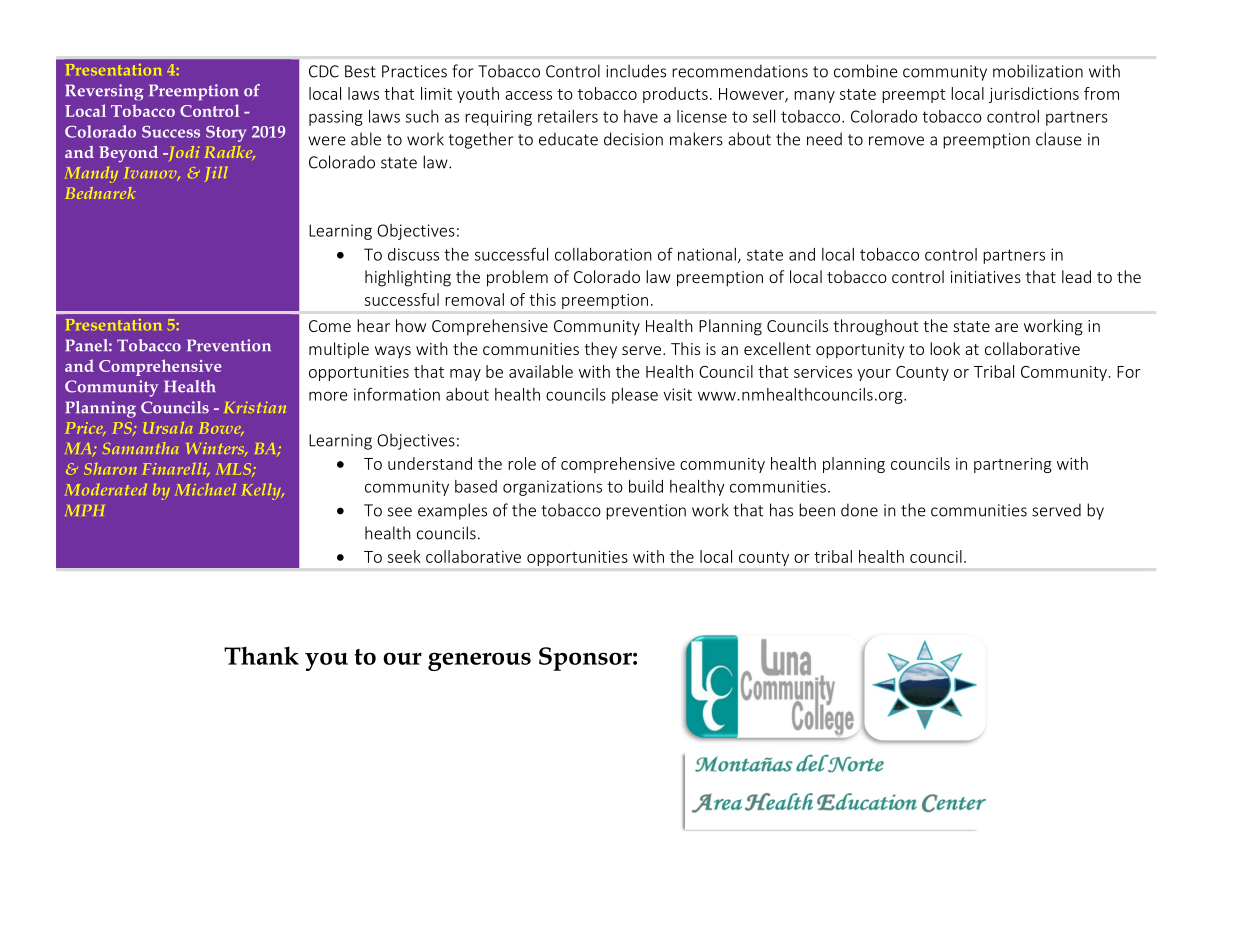  What do you see at coordinates (528, 95) in the screenshot?
I see `access` at bounding box center [528, 95].
